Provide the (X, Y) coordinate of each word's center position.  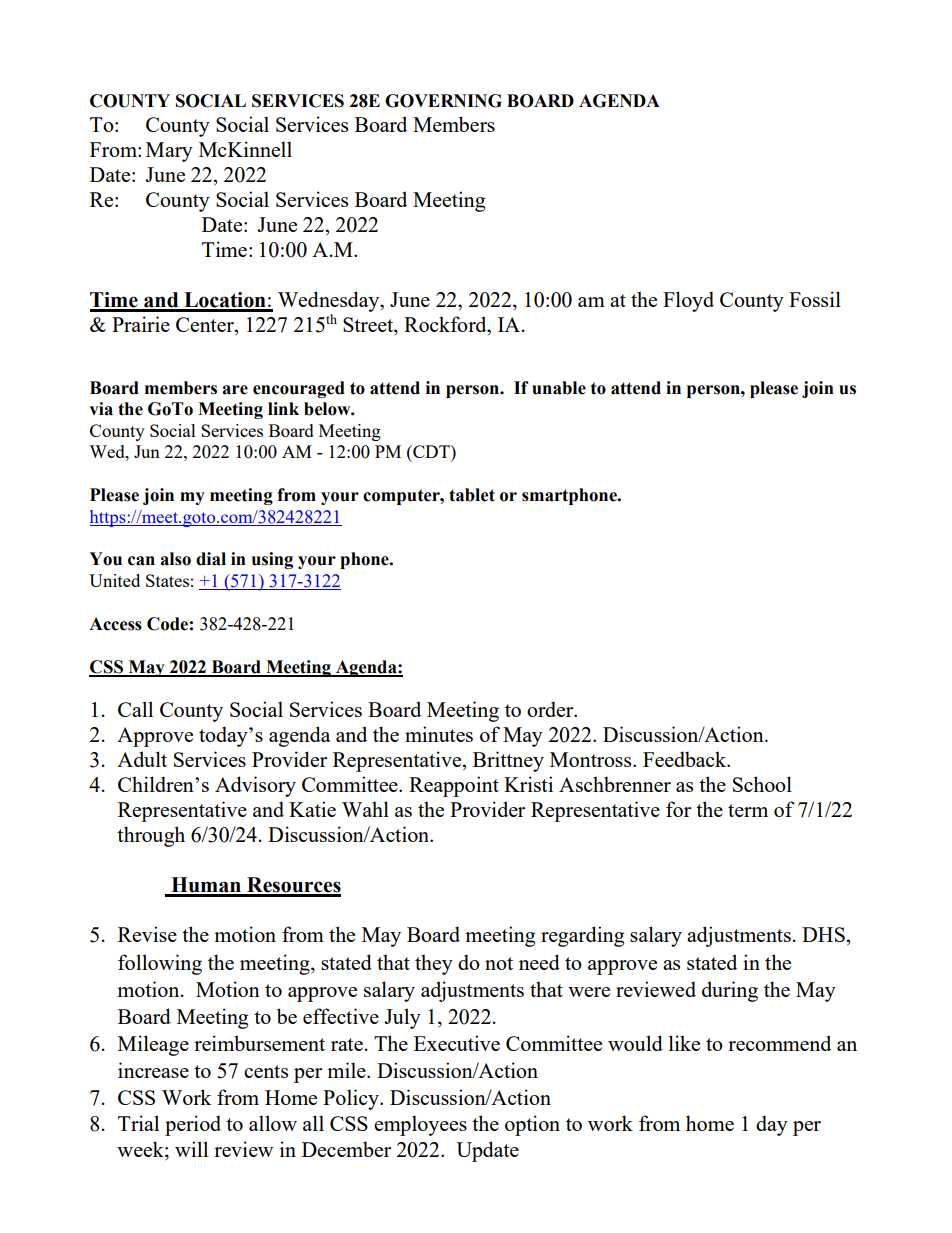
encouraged (299, 389)
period (193, 1125)
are (235, 390)
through (151, 836)
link (283, 408)
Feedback (686, 759)
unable (559, 388)
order (551, 709)
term (748, 810)
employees (420, 1125)
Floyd (688, 301)
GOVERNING (443, 101)
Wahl (365, 809)
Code (167, 624)
